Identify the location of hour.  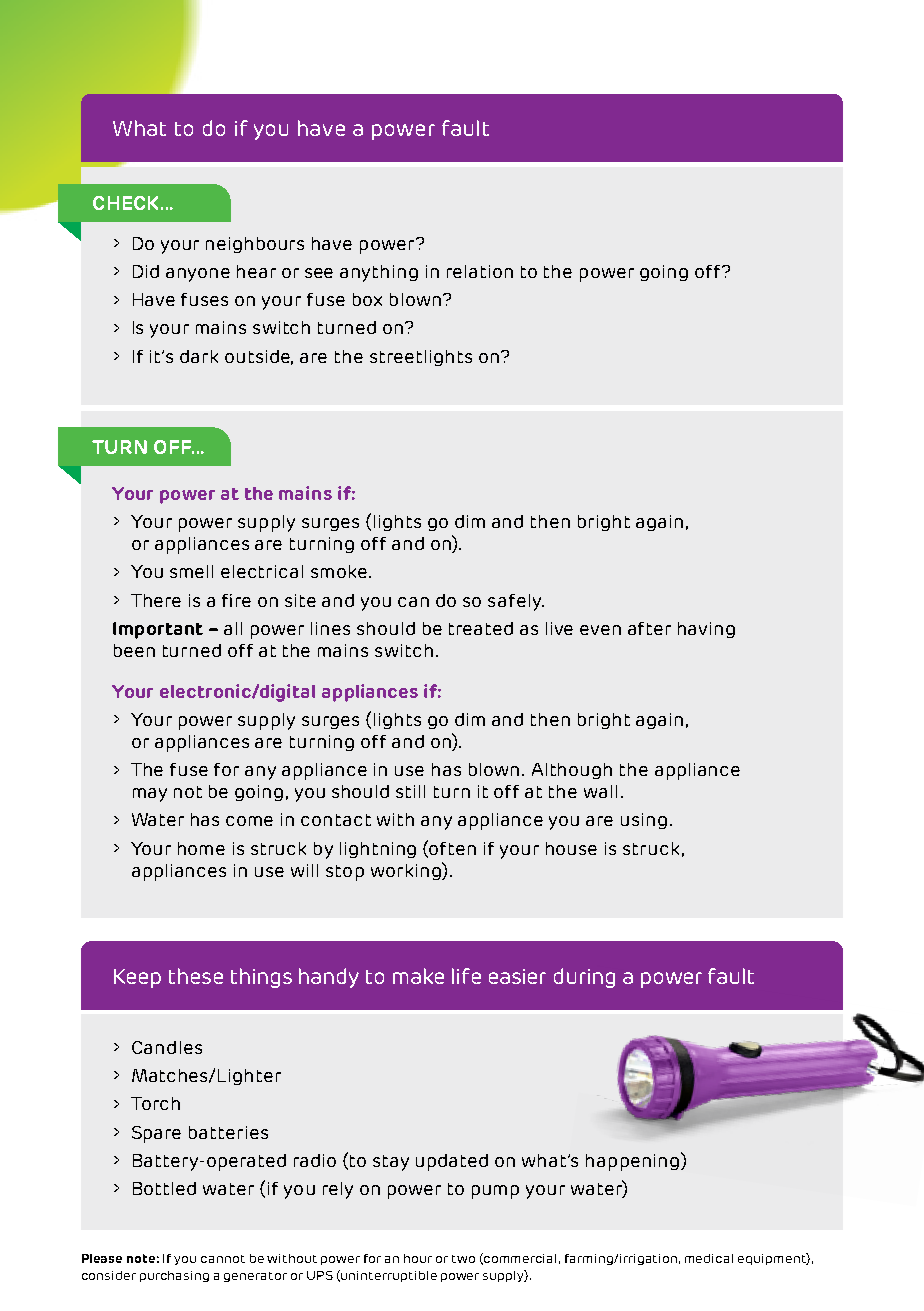
(418, 1258).
